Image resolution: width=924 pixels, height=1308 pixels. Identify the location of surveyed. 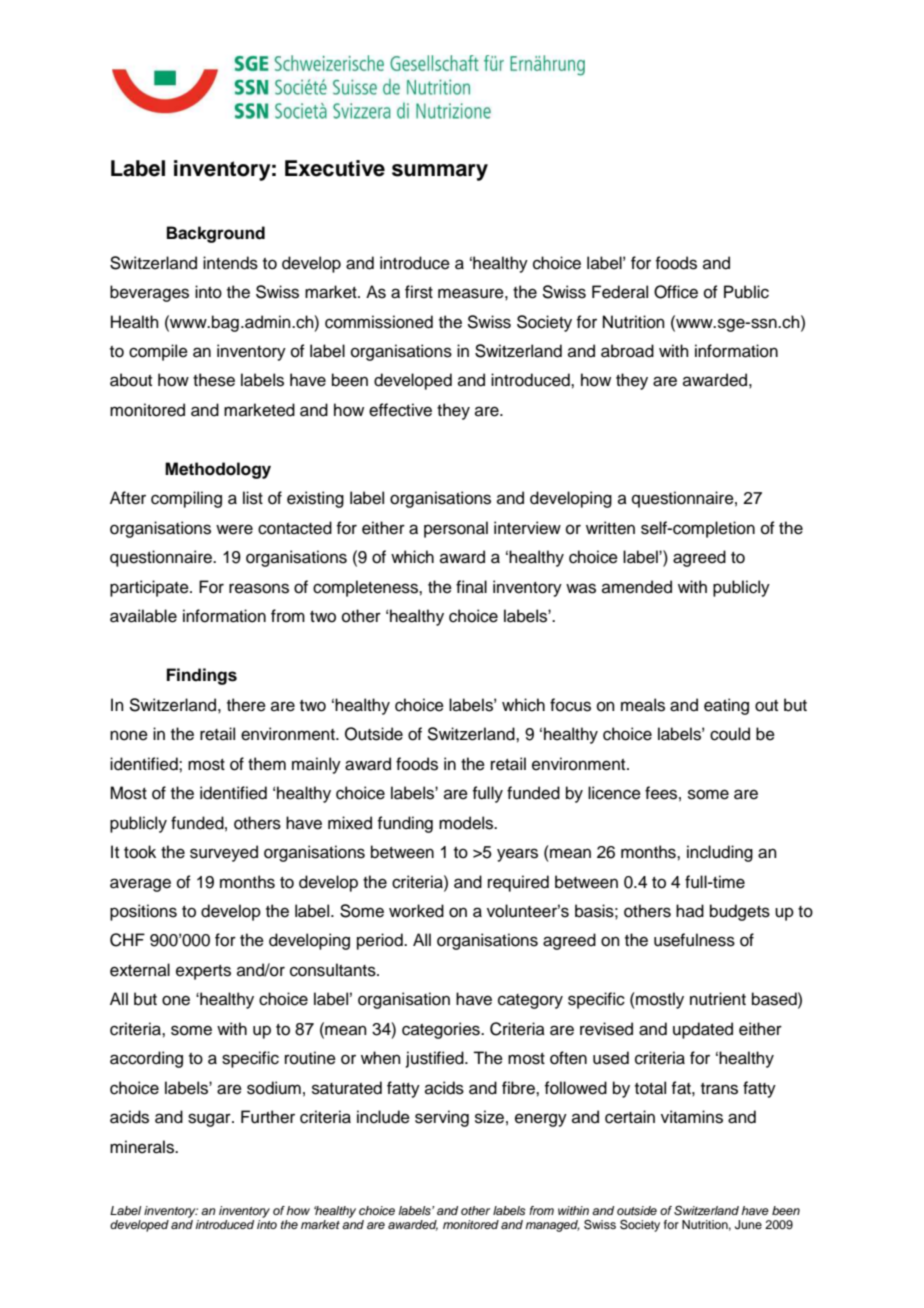
(224, 853).
